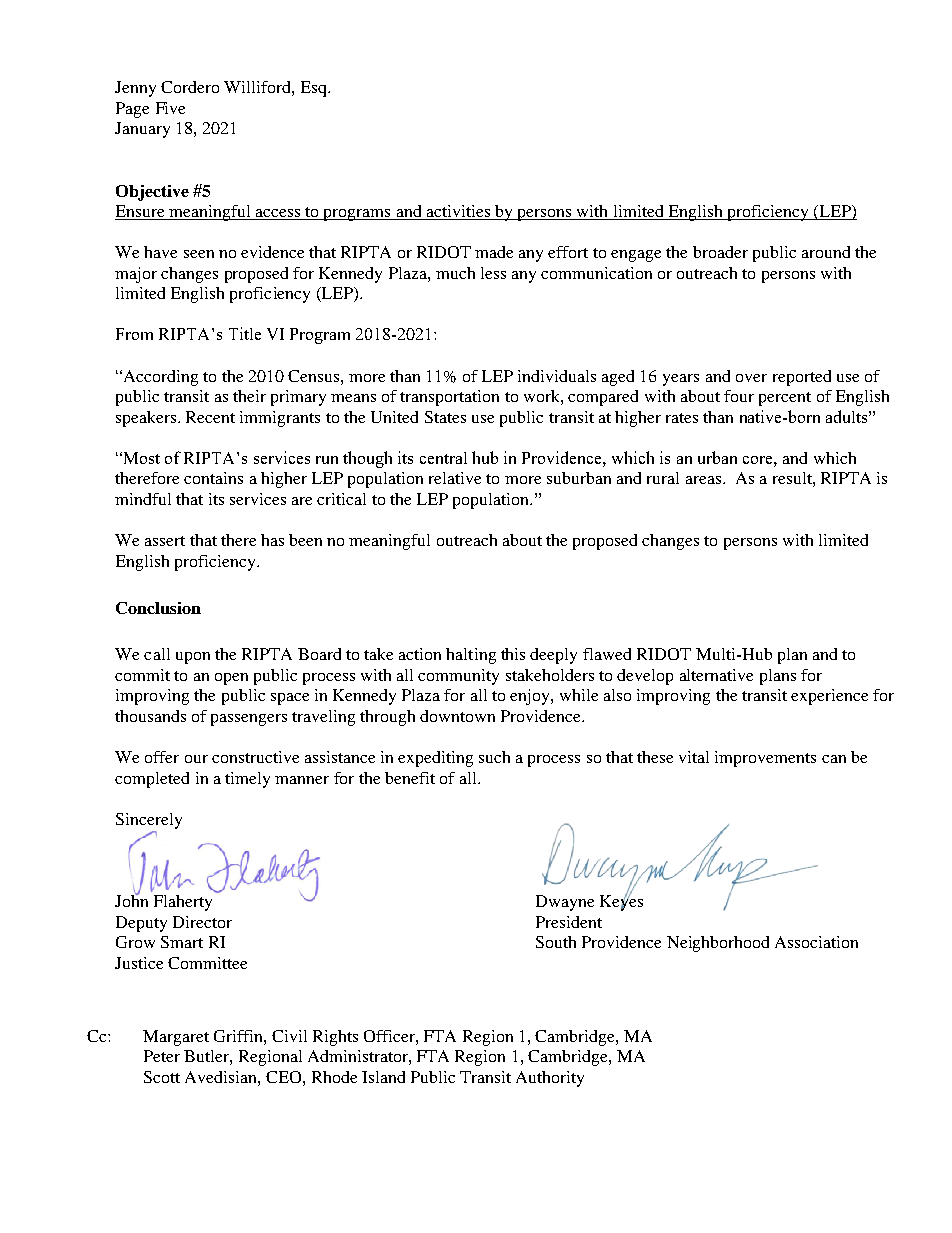 The width and height of the screenshot is (952, 1233). Describe the element at coordinates (170, 108) in the screenshot. I see `Five` at that location.
